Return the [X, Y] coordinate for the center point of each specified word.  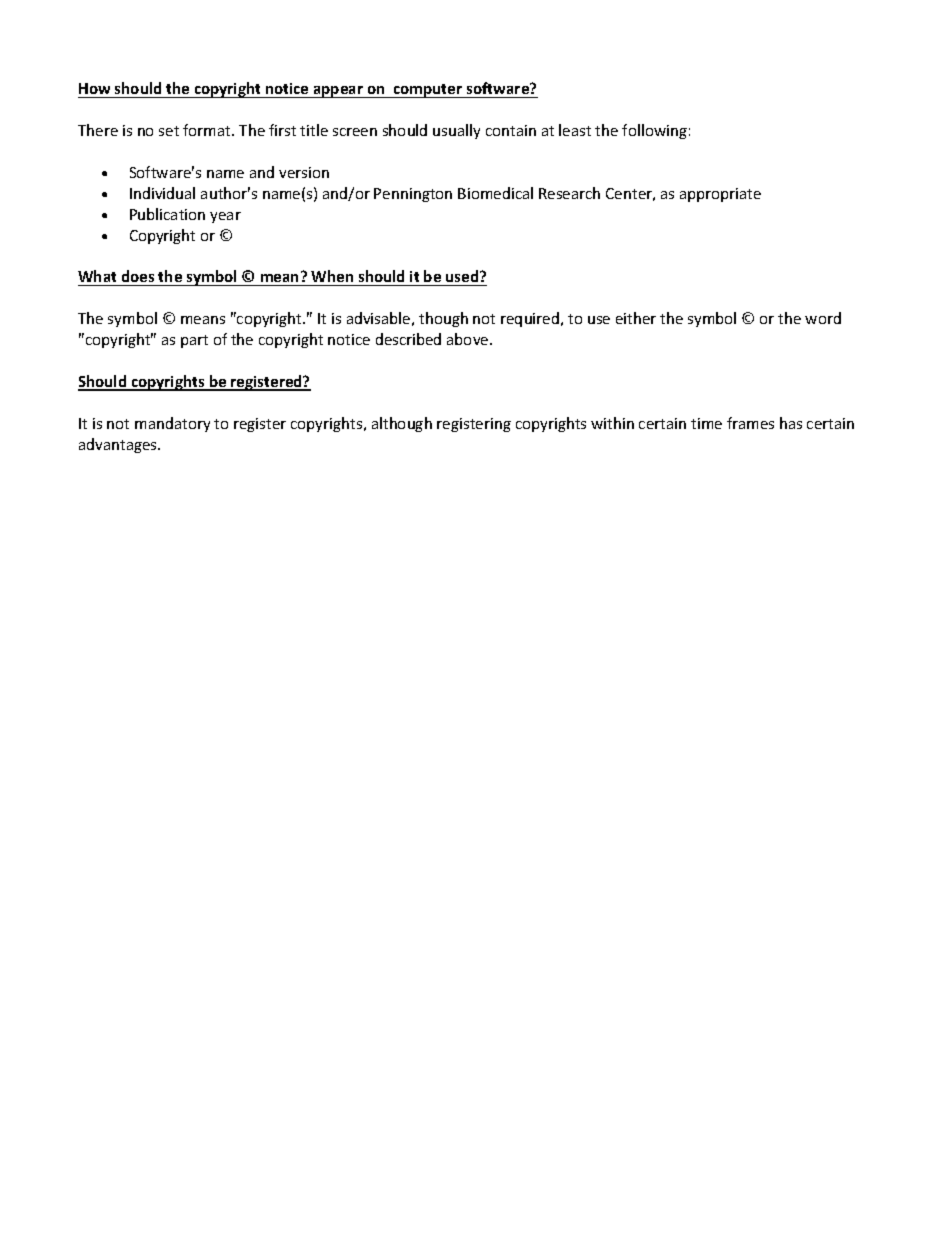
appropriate [720, 195]
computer [428, 91]
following [654, 131]
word [823, 318]
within [612, 423]
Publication [167, 214]
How [94, 88]
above [469, 339]
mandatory [172, 424]
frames [750, 423]
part [194, 341]
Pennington [413, 195]
